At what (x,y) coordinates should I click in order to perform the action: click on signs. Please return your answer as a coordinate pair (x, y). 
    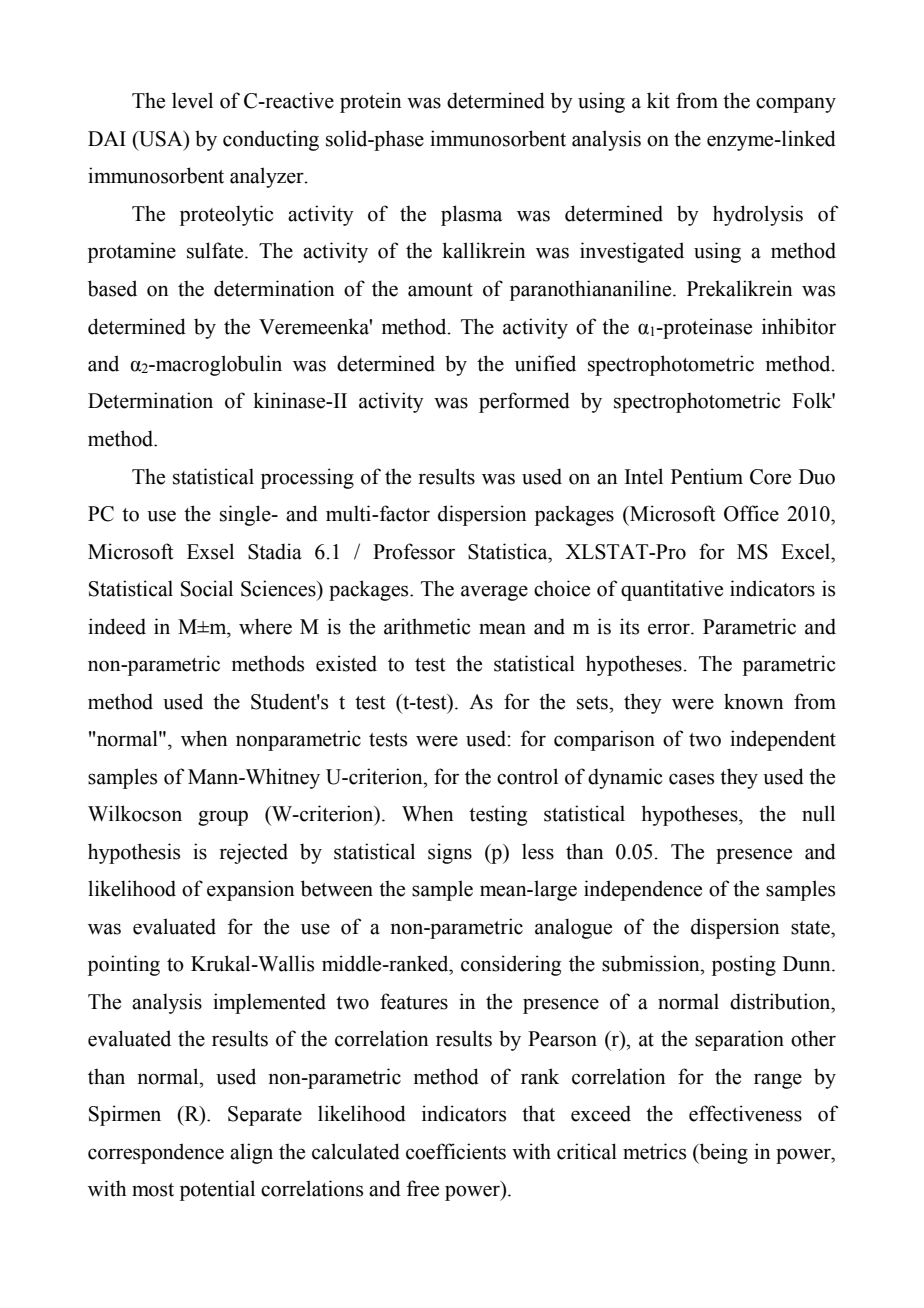
    Looking at the image, I should click on (450, 853).
